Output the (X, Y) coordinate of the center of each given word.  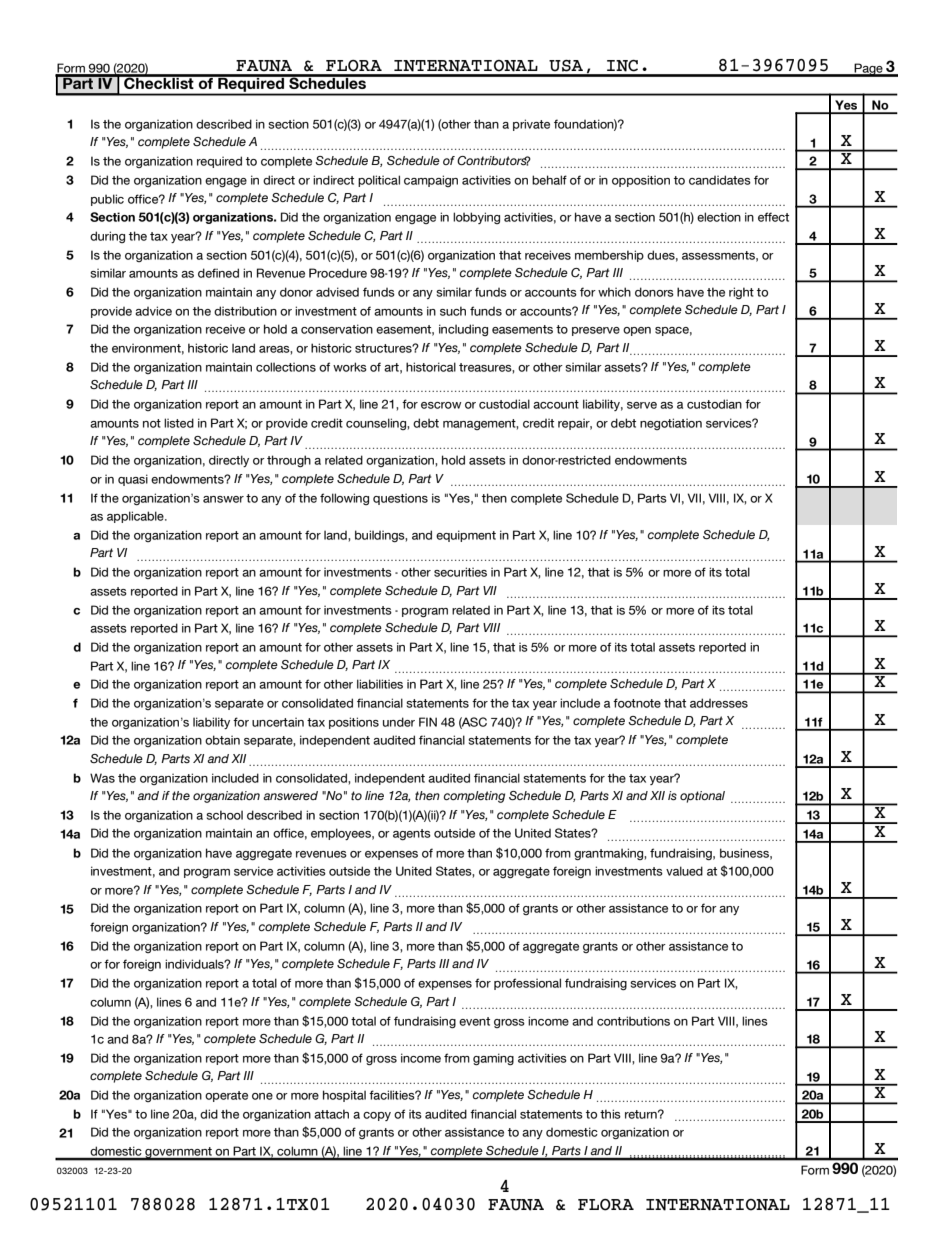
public (107, 200)
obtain (222, 740)
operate (226, 1096)
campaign (431, 181)
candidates (720, 180)
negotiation (671, 424)
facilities (393, 1095)
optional (702, 797)
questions (400, 499)
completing (474, 797)
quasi (133, 480)
